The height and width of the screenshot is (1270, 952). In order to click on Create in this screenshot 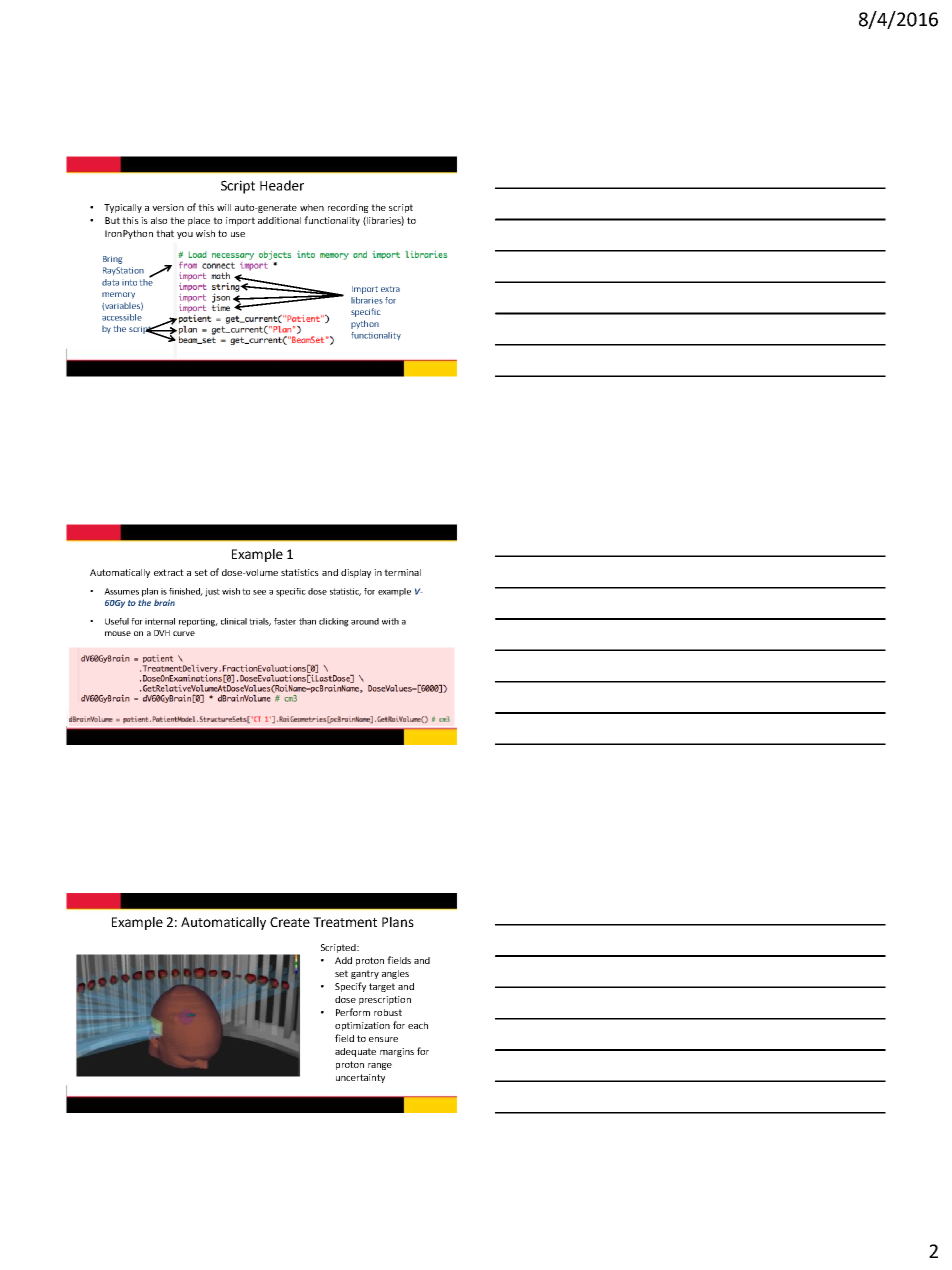, I will do `click(290, 922)`.
